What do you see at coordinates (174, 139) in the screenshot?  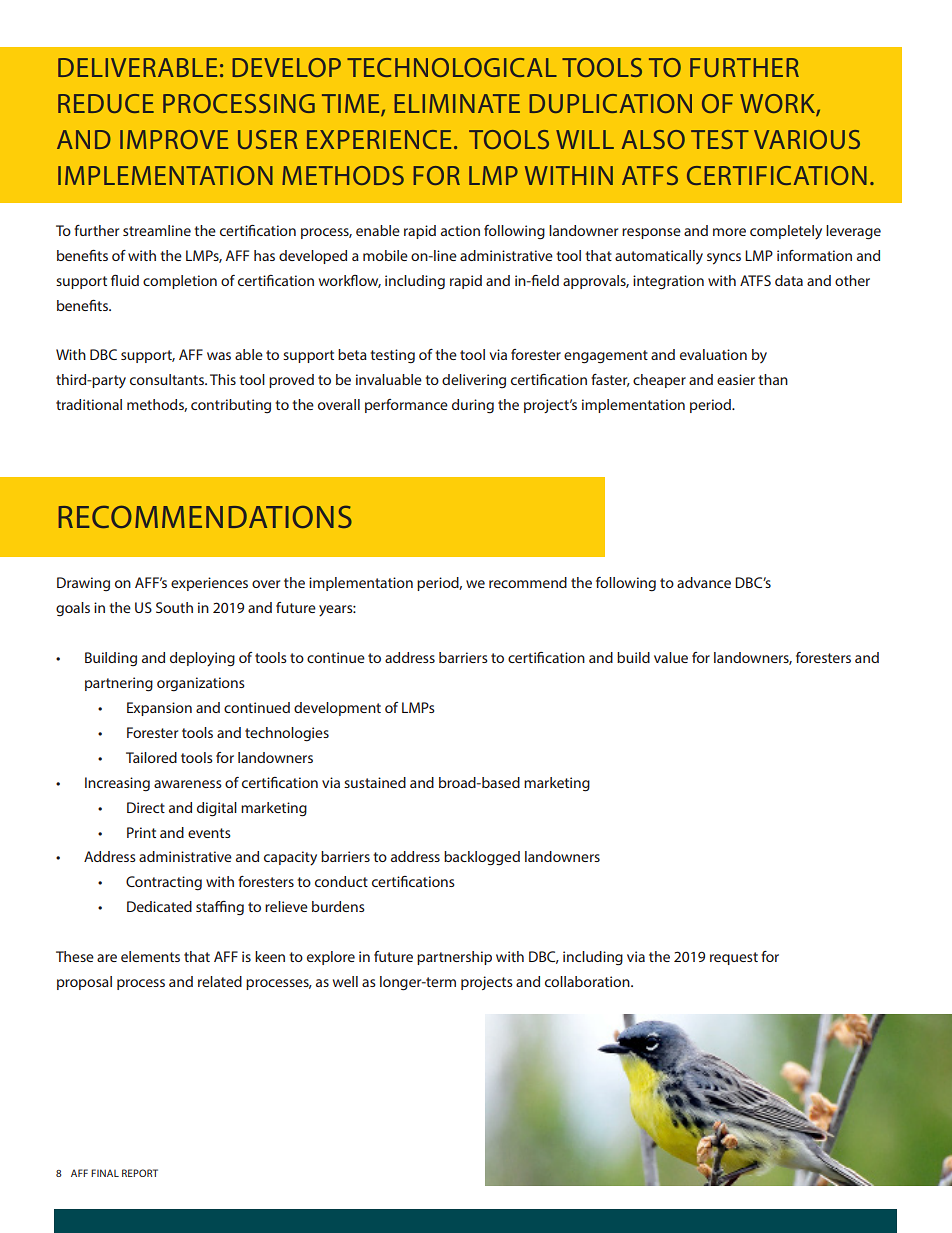 I see `IMPROVE` at bounding box center [174, 139].
